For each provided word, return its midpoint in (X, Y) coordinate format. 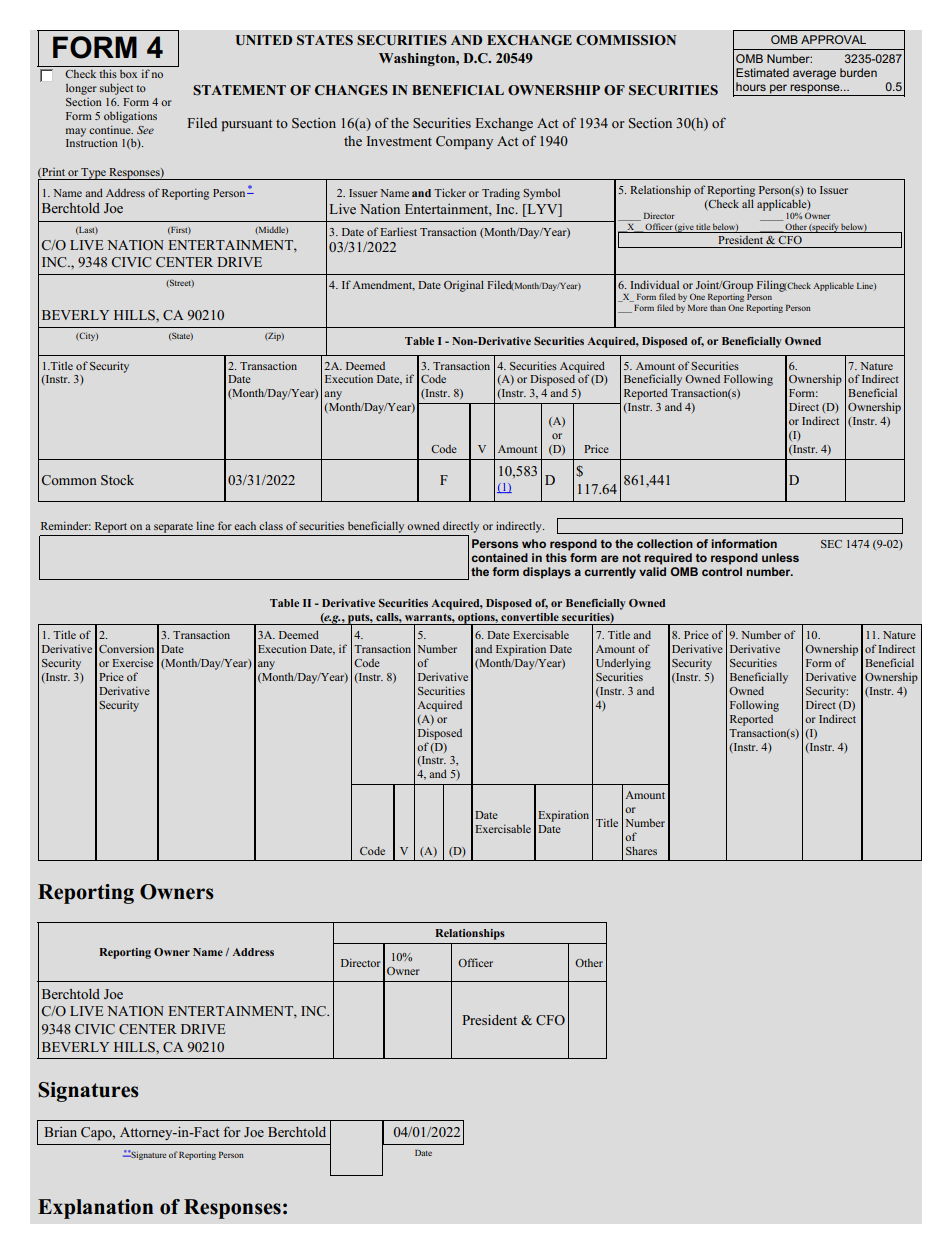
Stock (117, 480)
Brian (60, 1132)
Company (464, 142)
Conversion (126, 648)
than (718, 307)
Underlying (623, 664)
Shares (641, 850)
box (128, 74)
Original (464, 286)
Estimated (762, 72)
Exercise (132, 662)
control (722, 571)
